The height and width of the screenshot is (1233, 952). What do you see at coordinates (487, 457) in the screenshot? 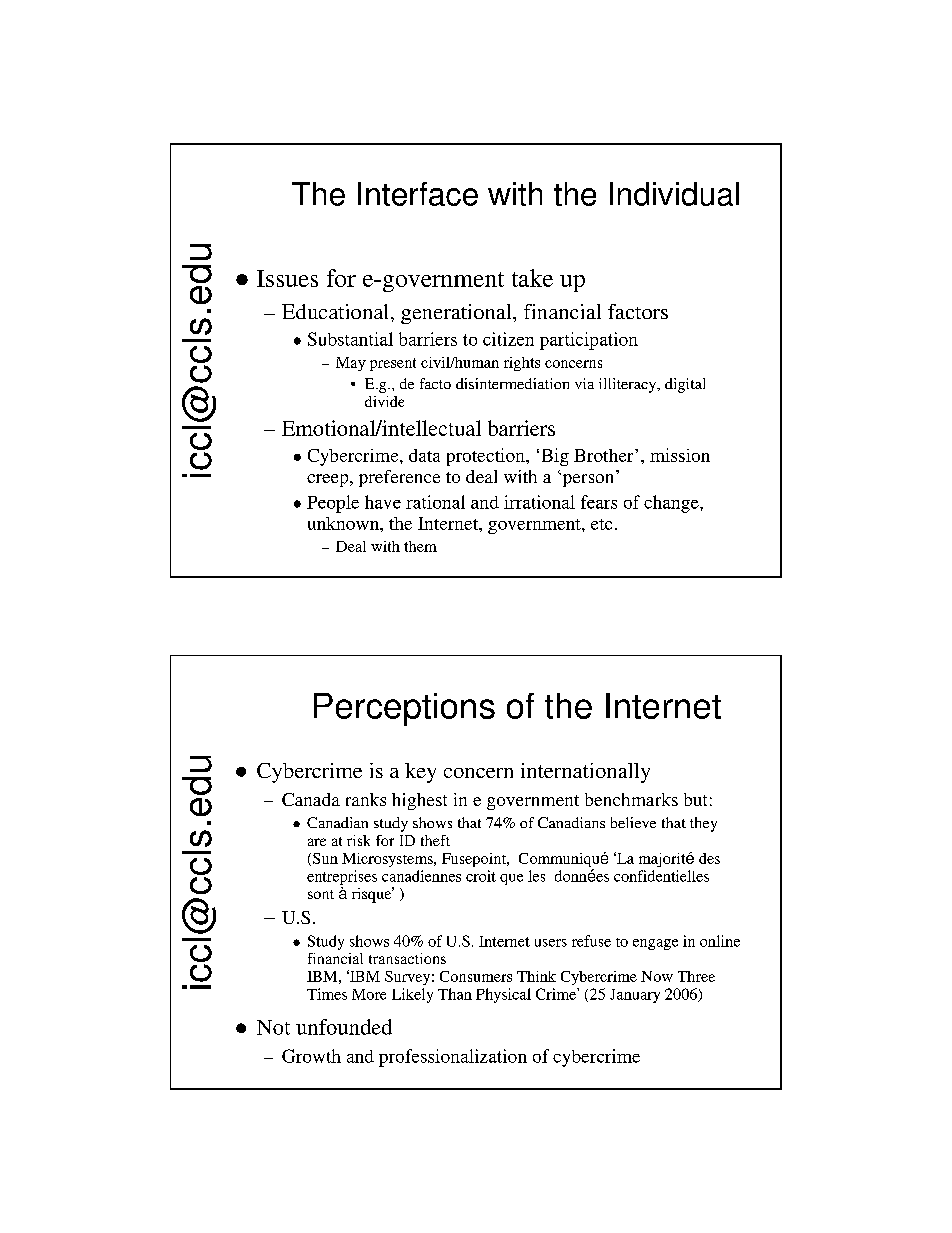
I see `protection` at bounding box center [487, 457].
